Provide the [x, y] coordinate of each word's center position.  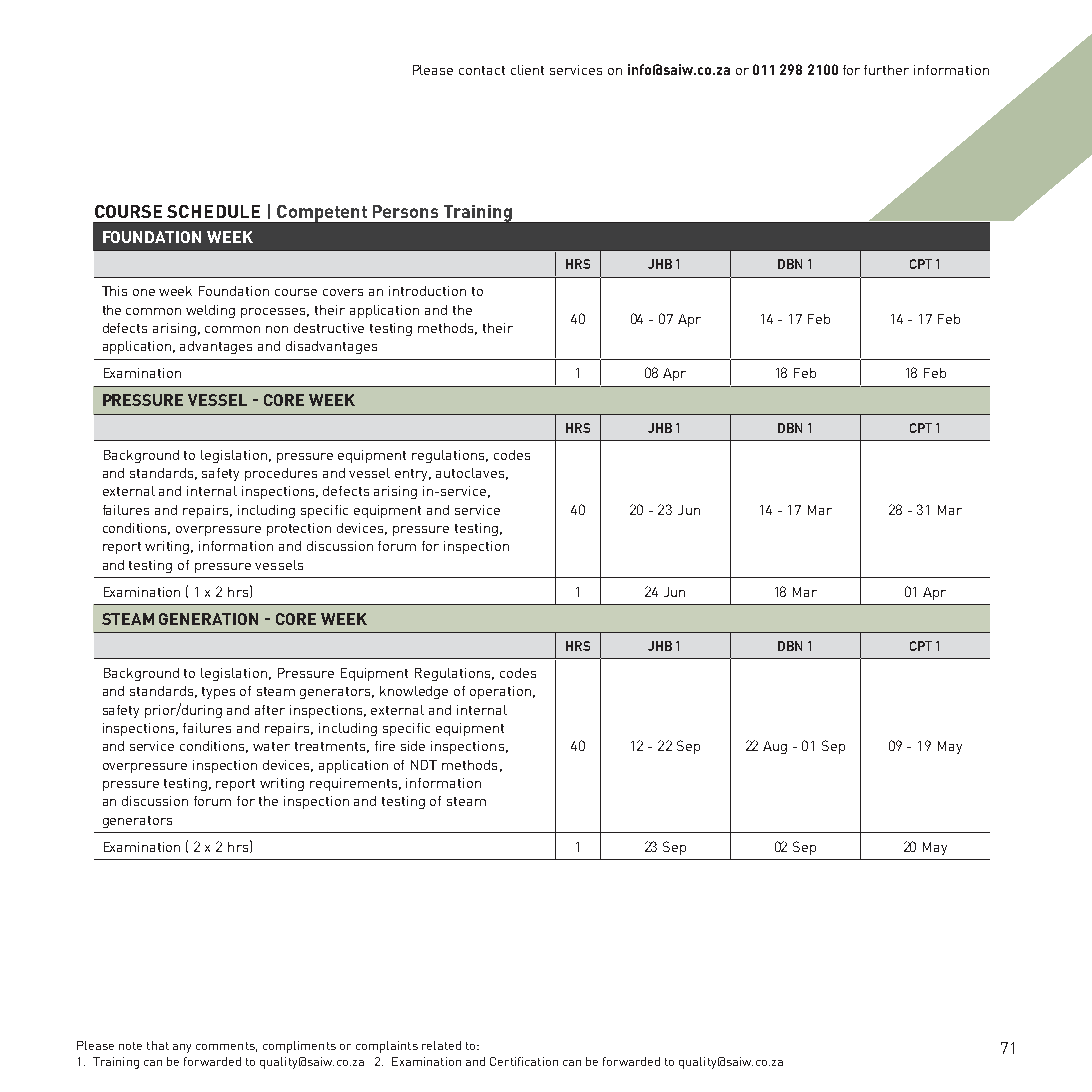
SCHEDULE [213, 211]
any [182, 1048]
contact [482, 70]
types [218, 693]
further [886, 70]
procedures [281, 474]
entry [413, 475]
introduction [427, 291]
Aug [775, 747]
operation [500, 692]
